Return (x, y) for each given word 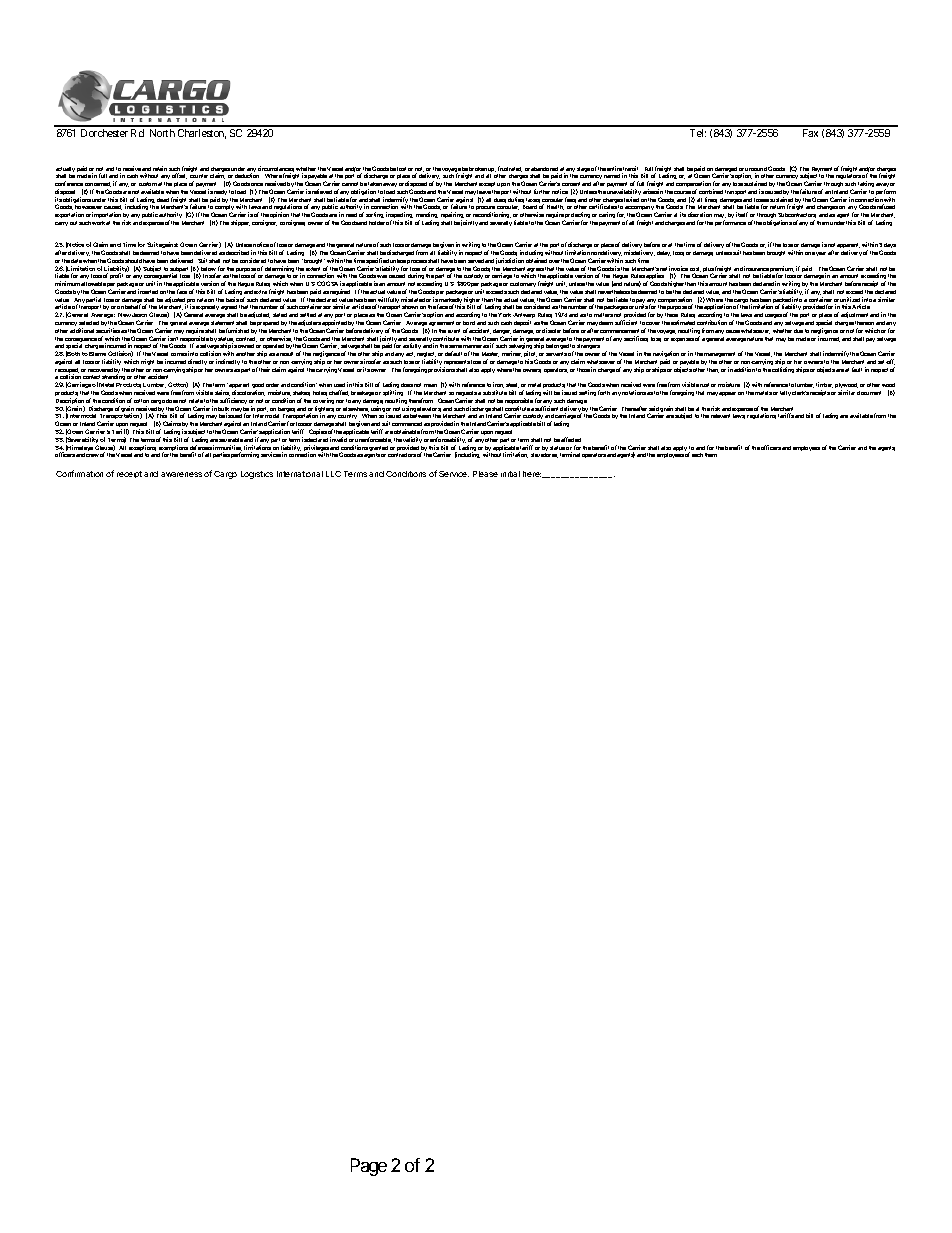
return (777, 207)
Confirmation (79, 473)
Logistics (257, 475)
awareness (181, 474)
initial (510, 474)
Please (485, 474)
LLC (333, 474)
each (697, 455)
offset (179, 176)
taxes (533, 200)
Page (369, 1167)
